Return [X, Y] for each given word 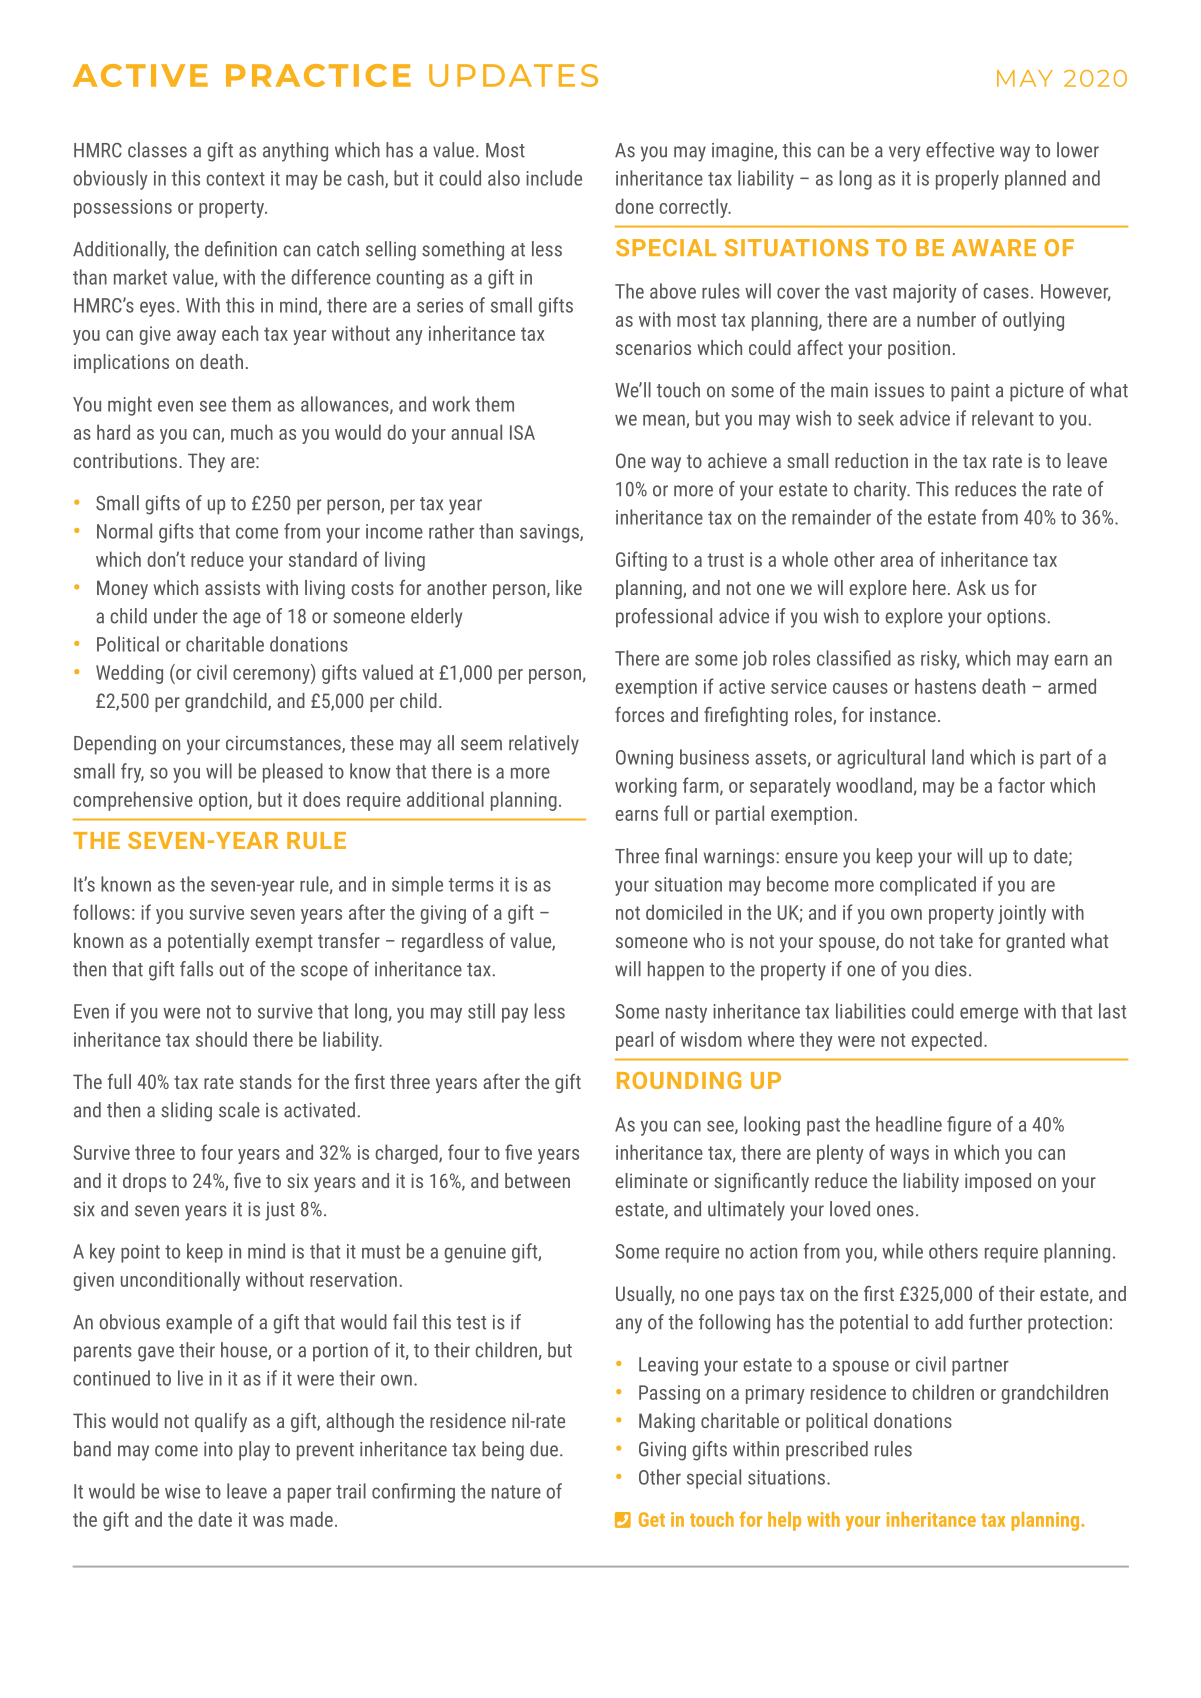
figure [969, 1126]
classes [157, 150]
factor [1021, 785]
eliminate [652, 1180]
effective [960, 150]
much [252, 432]
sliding [186, 1112]
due [544, 1449]
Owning [644, 759]
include [554, 178]
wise [182, 1491]
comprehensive [133, 801]
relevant [1003, 418]
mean [665, 421]
